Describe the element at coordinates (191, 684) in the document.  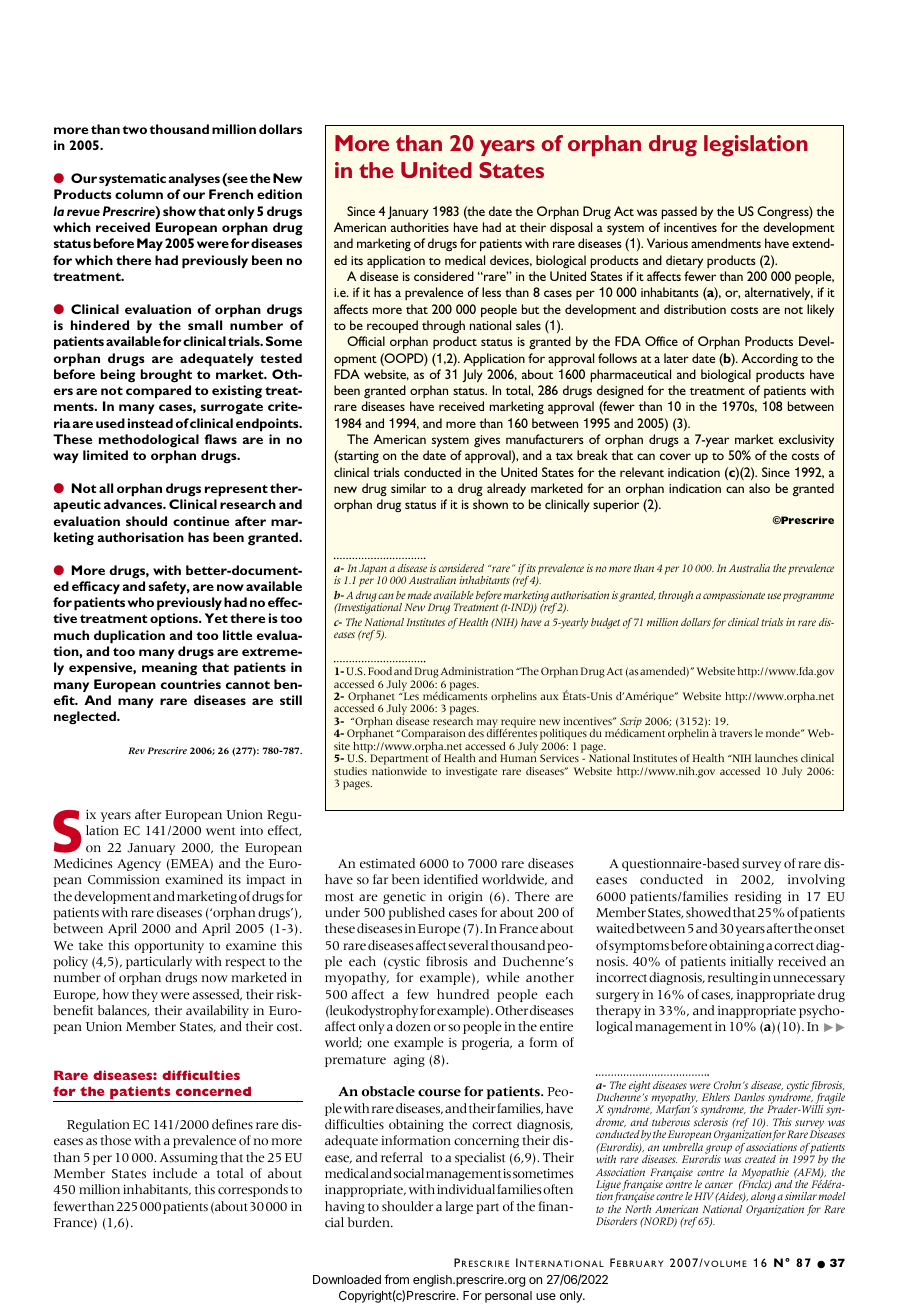
I see `countries` at that location.
